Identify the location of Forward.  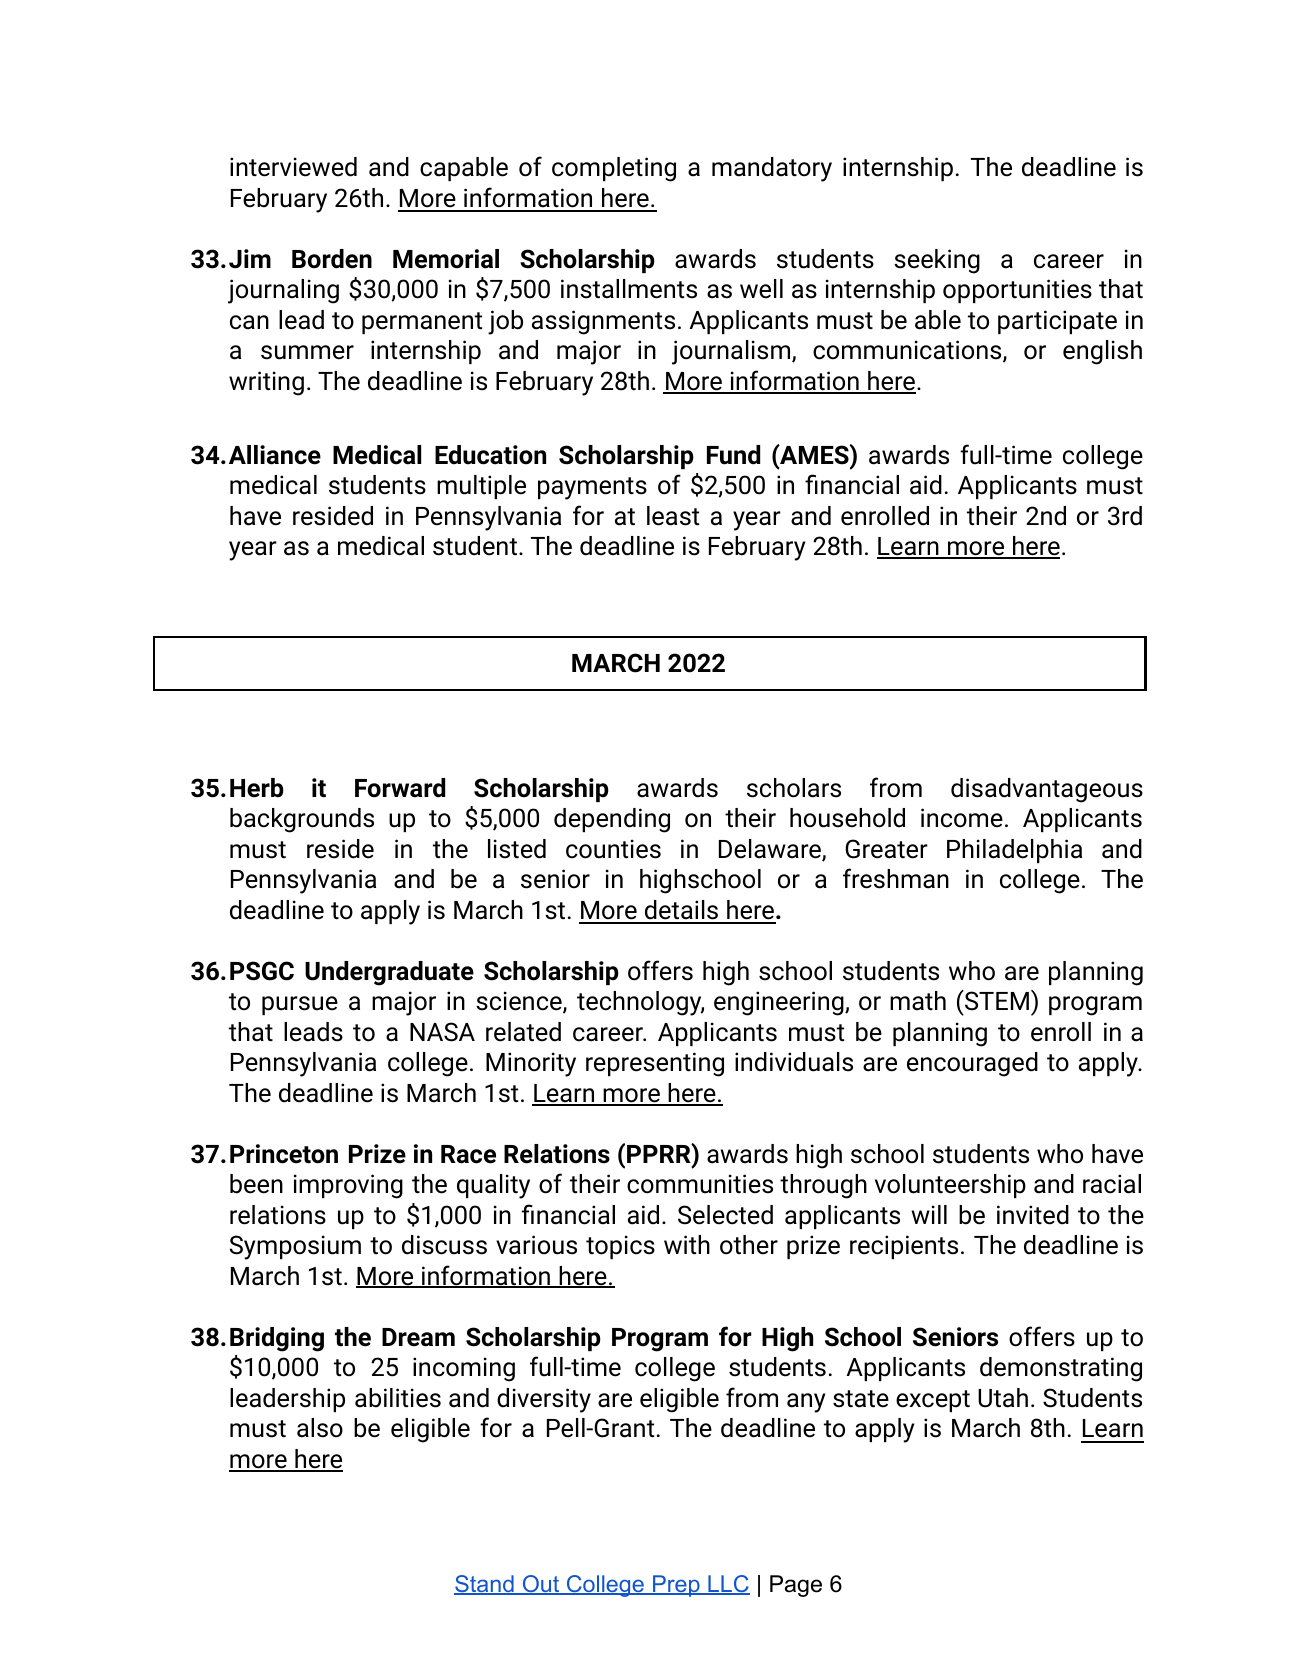
(400, 788).
